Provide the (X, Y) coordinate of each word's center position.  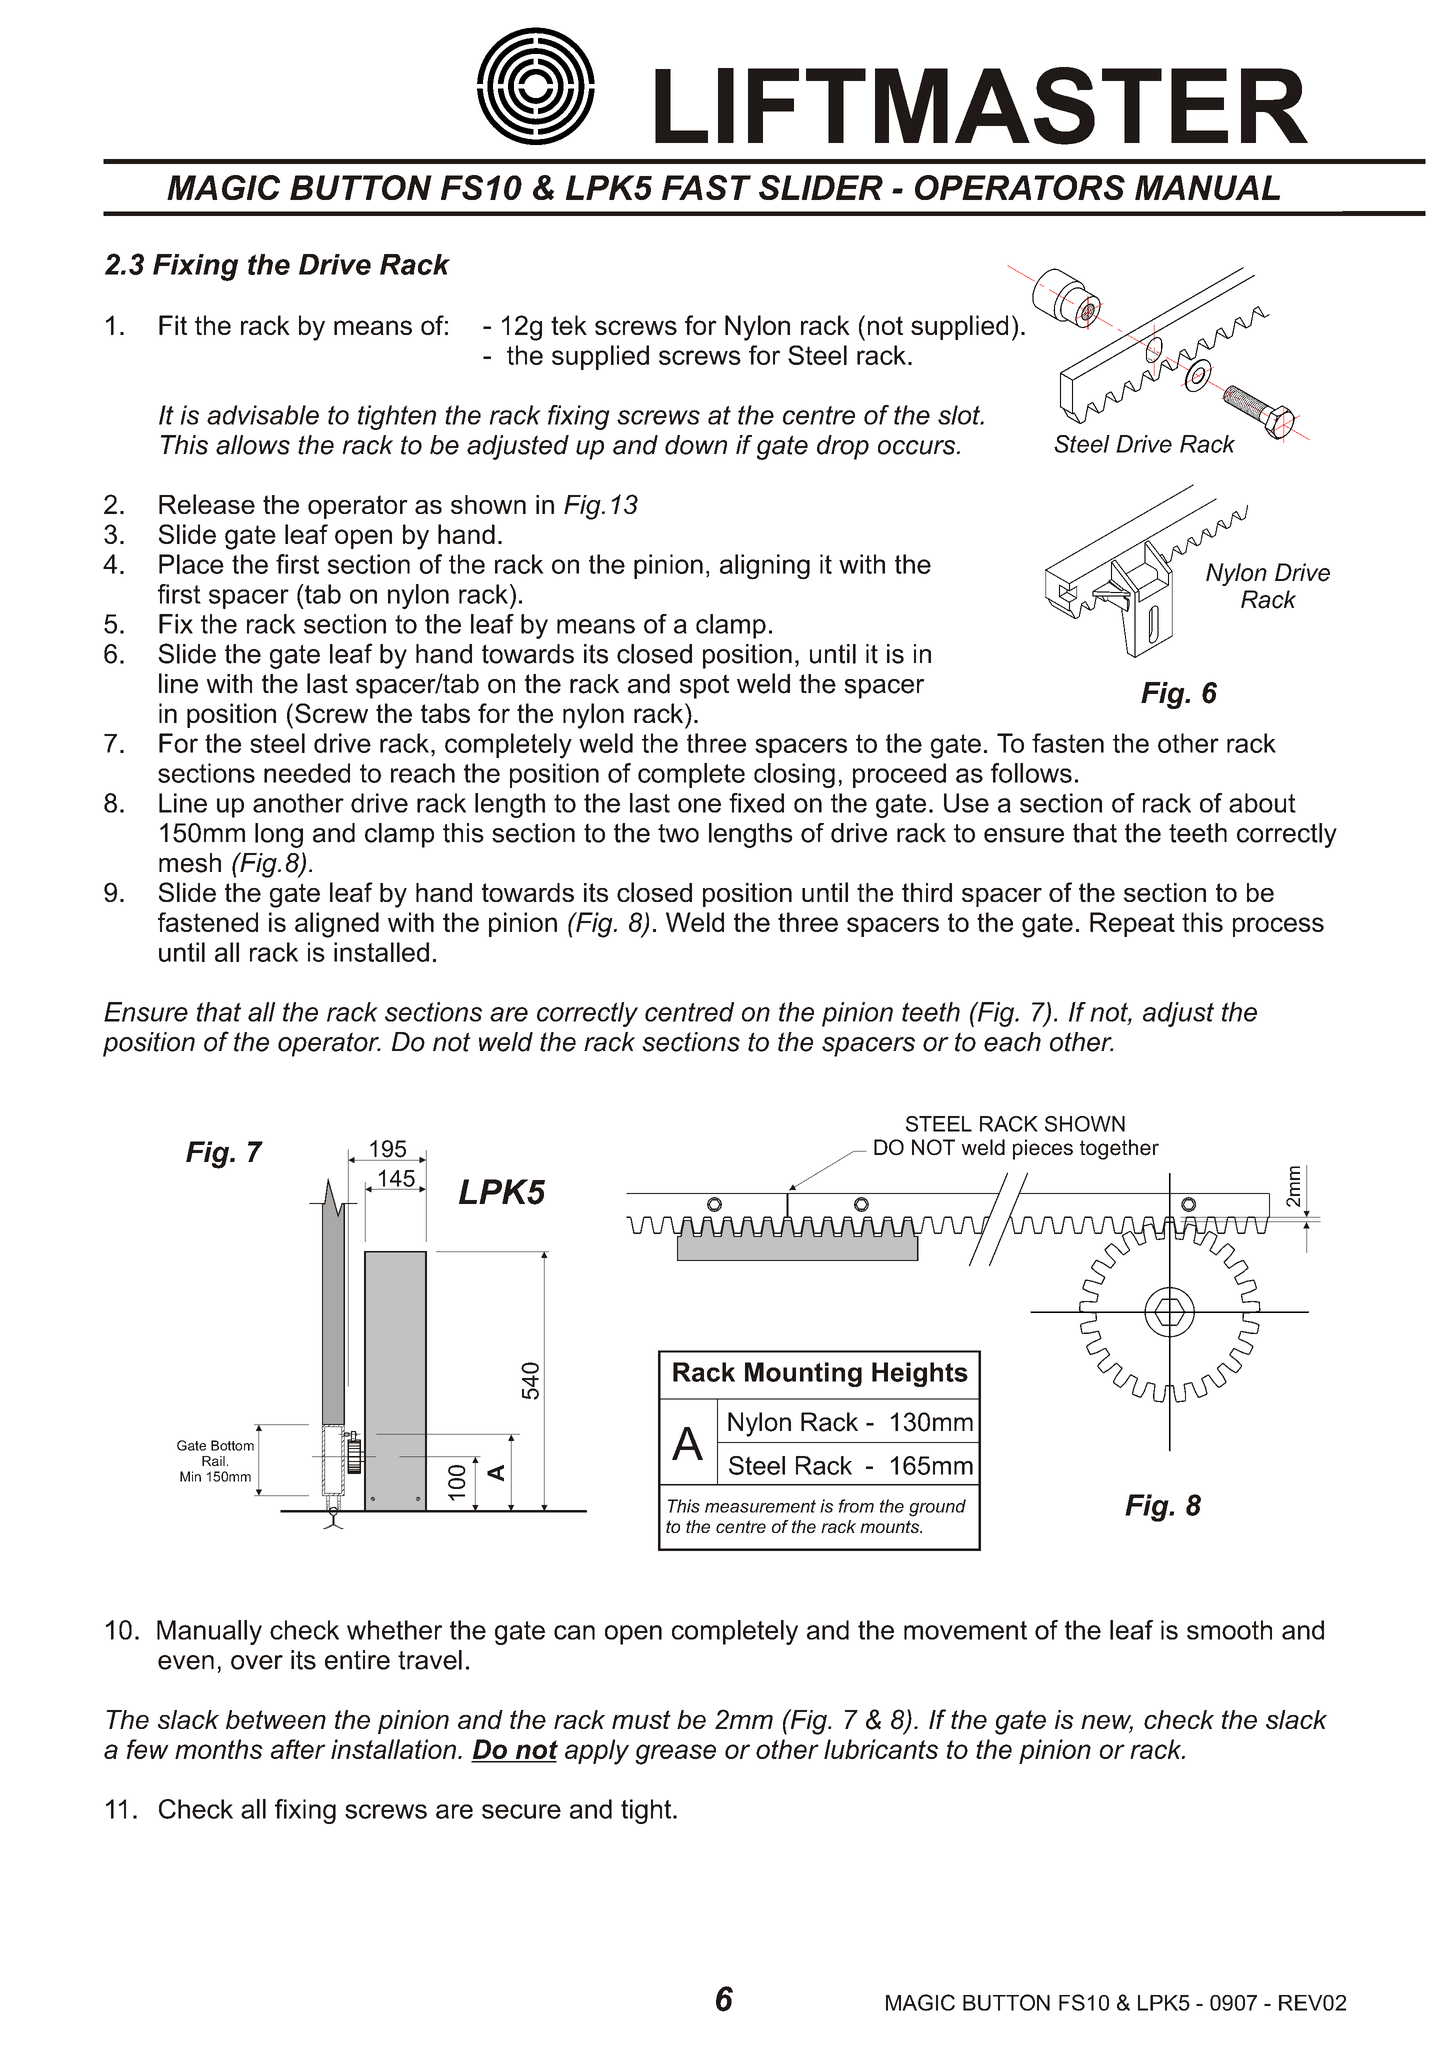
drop (843, 447)
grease (675, 1754)
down (696, 445)
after (298, 1749)
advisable (263, 415)
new (1107, 1723)
